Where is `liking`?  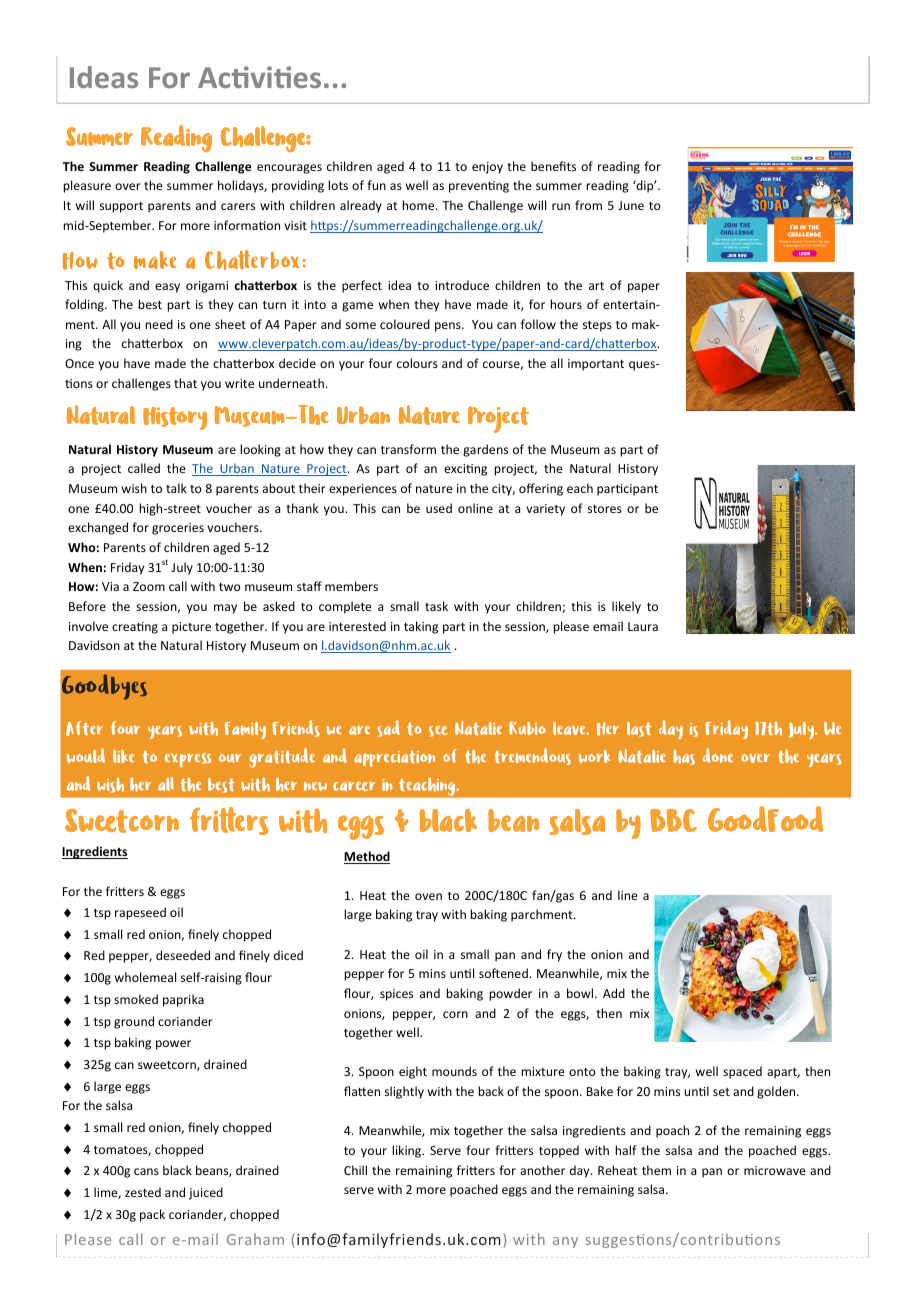
liking is located at coordinates (408, 1151).
